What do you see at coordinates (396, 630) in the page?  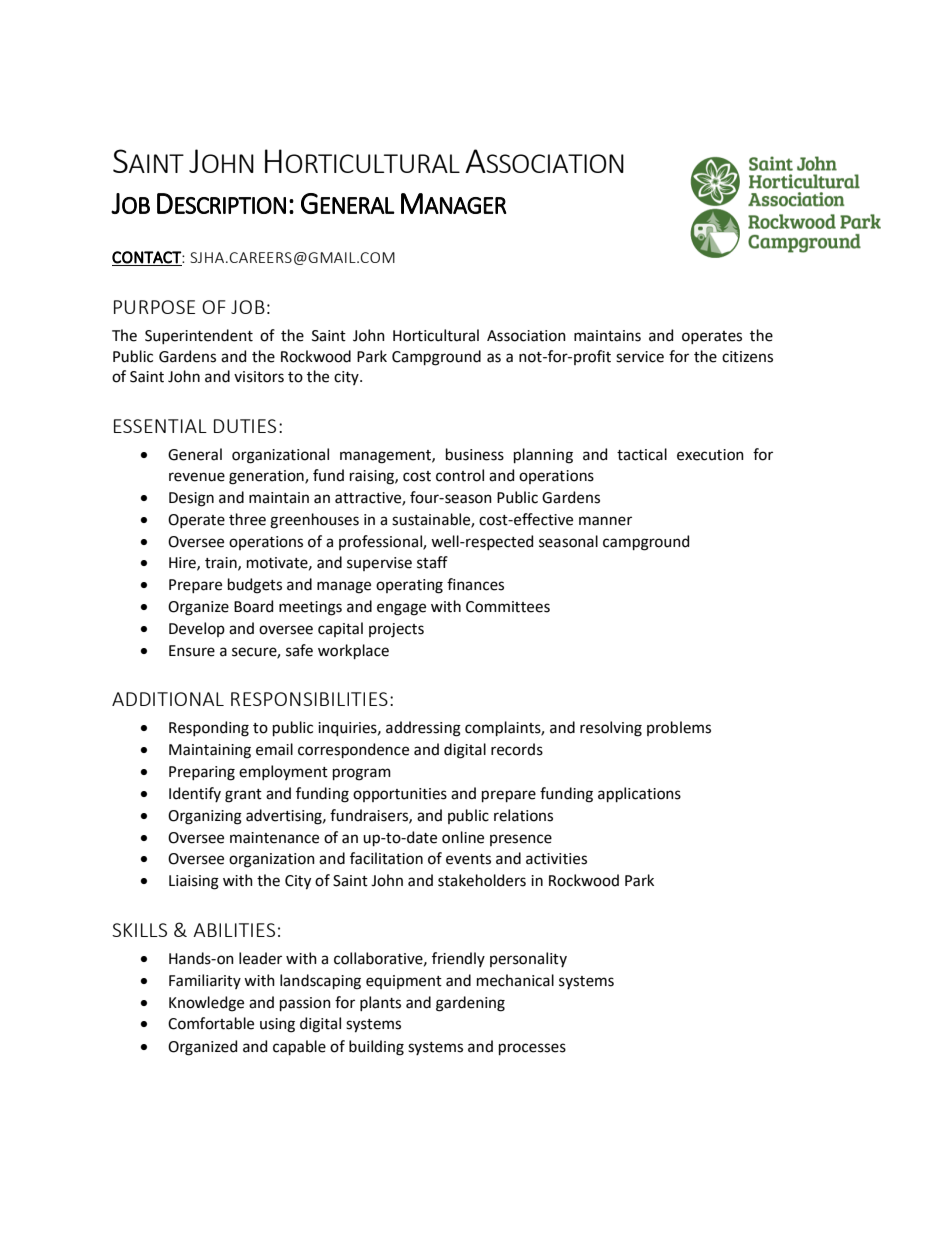 I see `projects` at bounding box center [396, 630].
